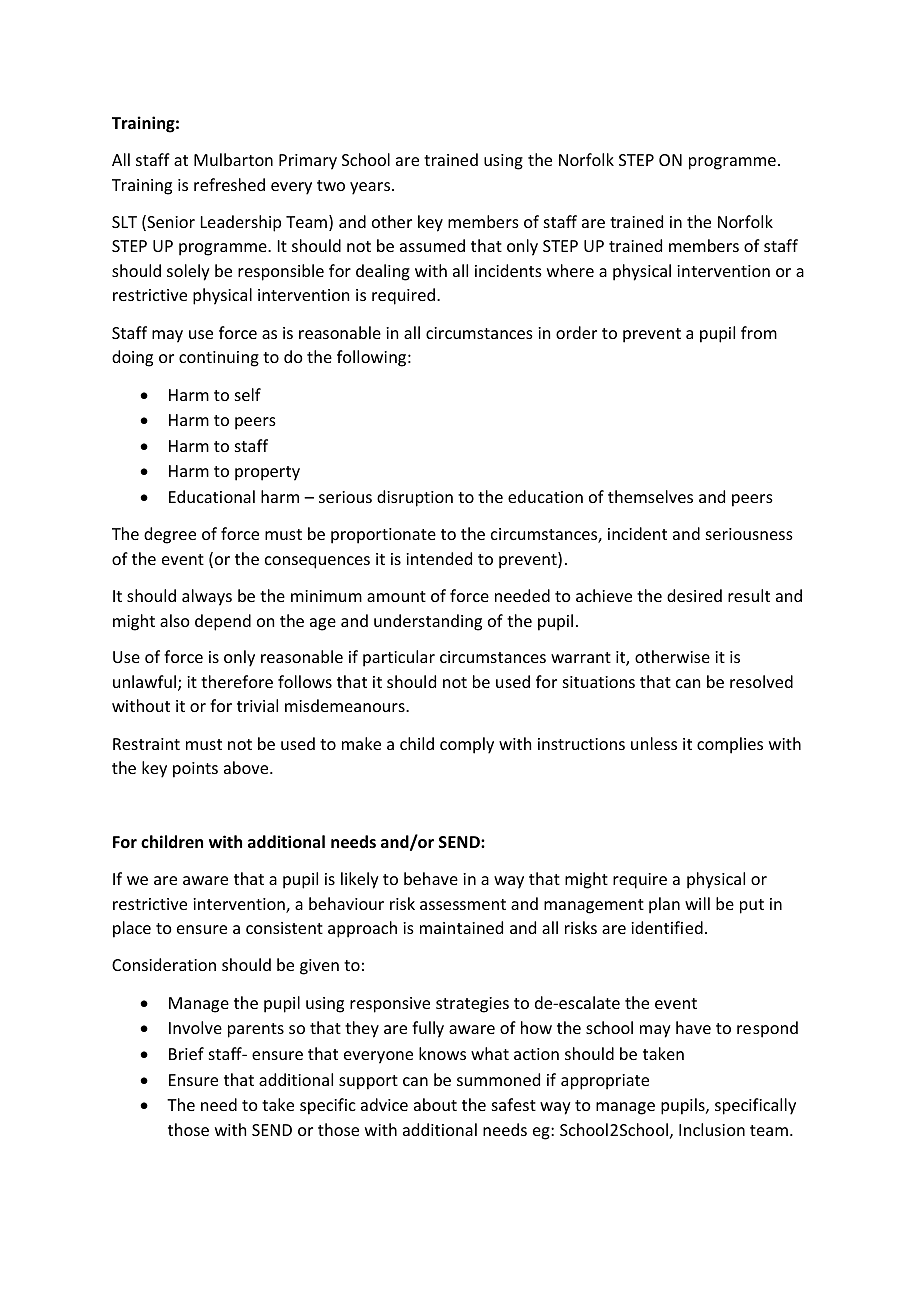  I want to click on points, so click(195, 770).
